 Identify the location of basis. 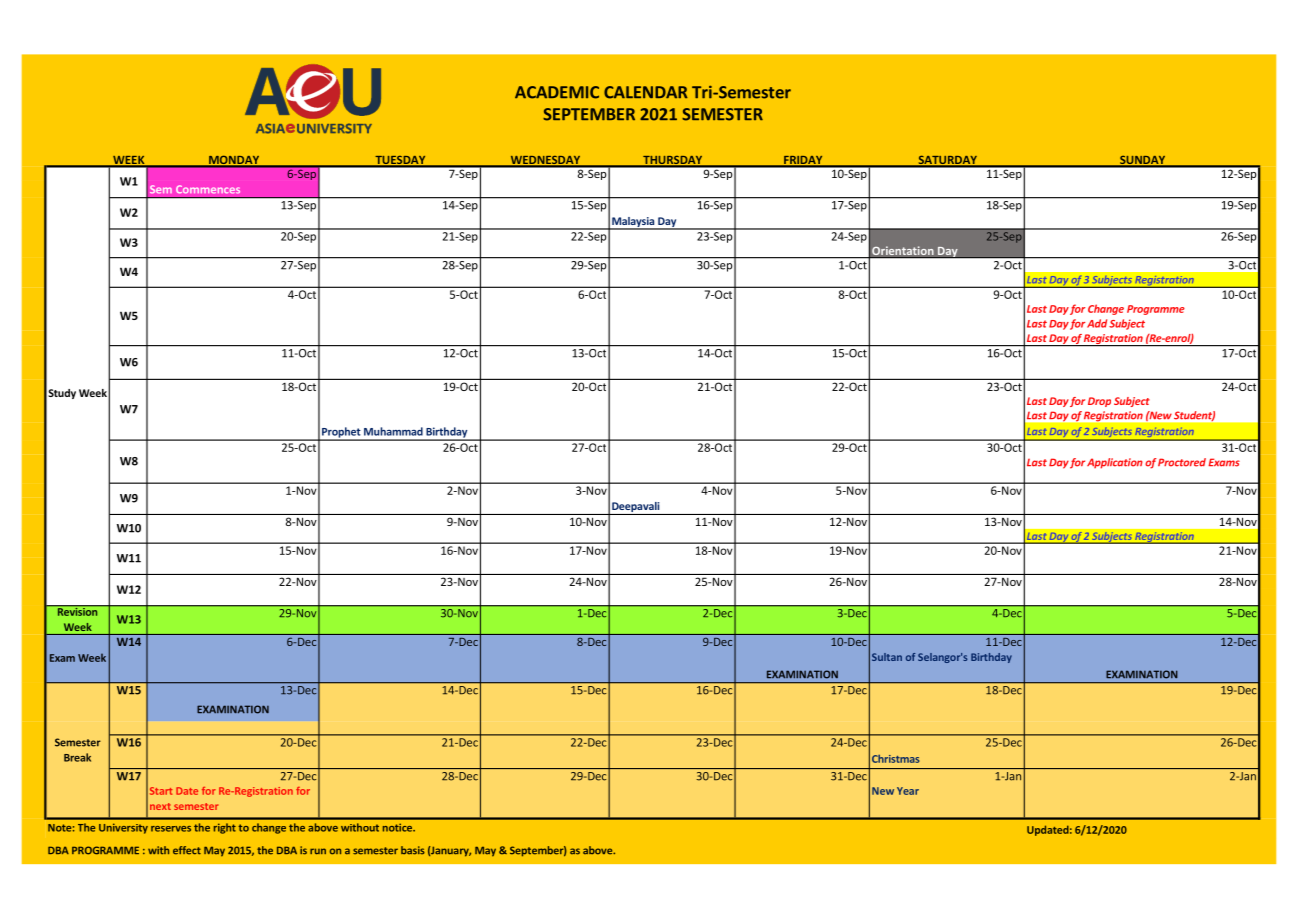
(413, 850).
